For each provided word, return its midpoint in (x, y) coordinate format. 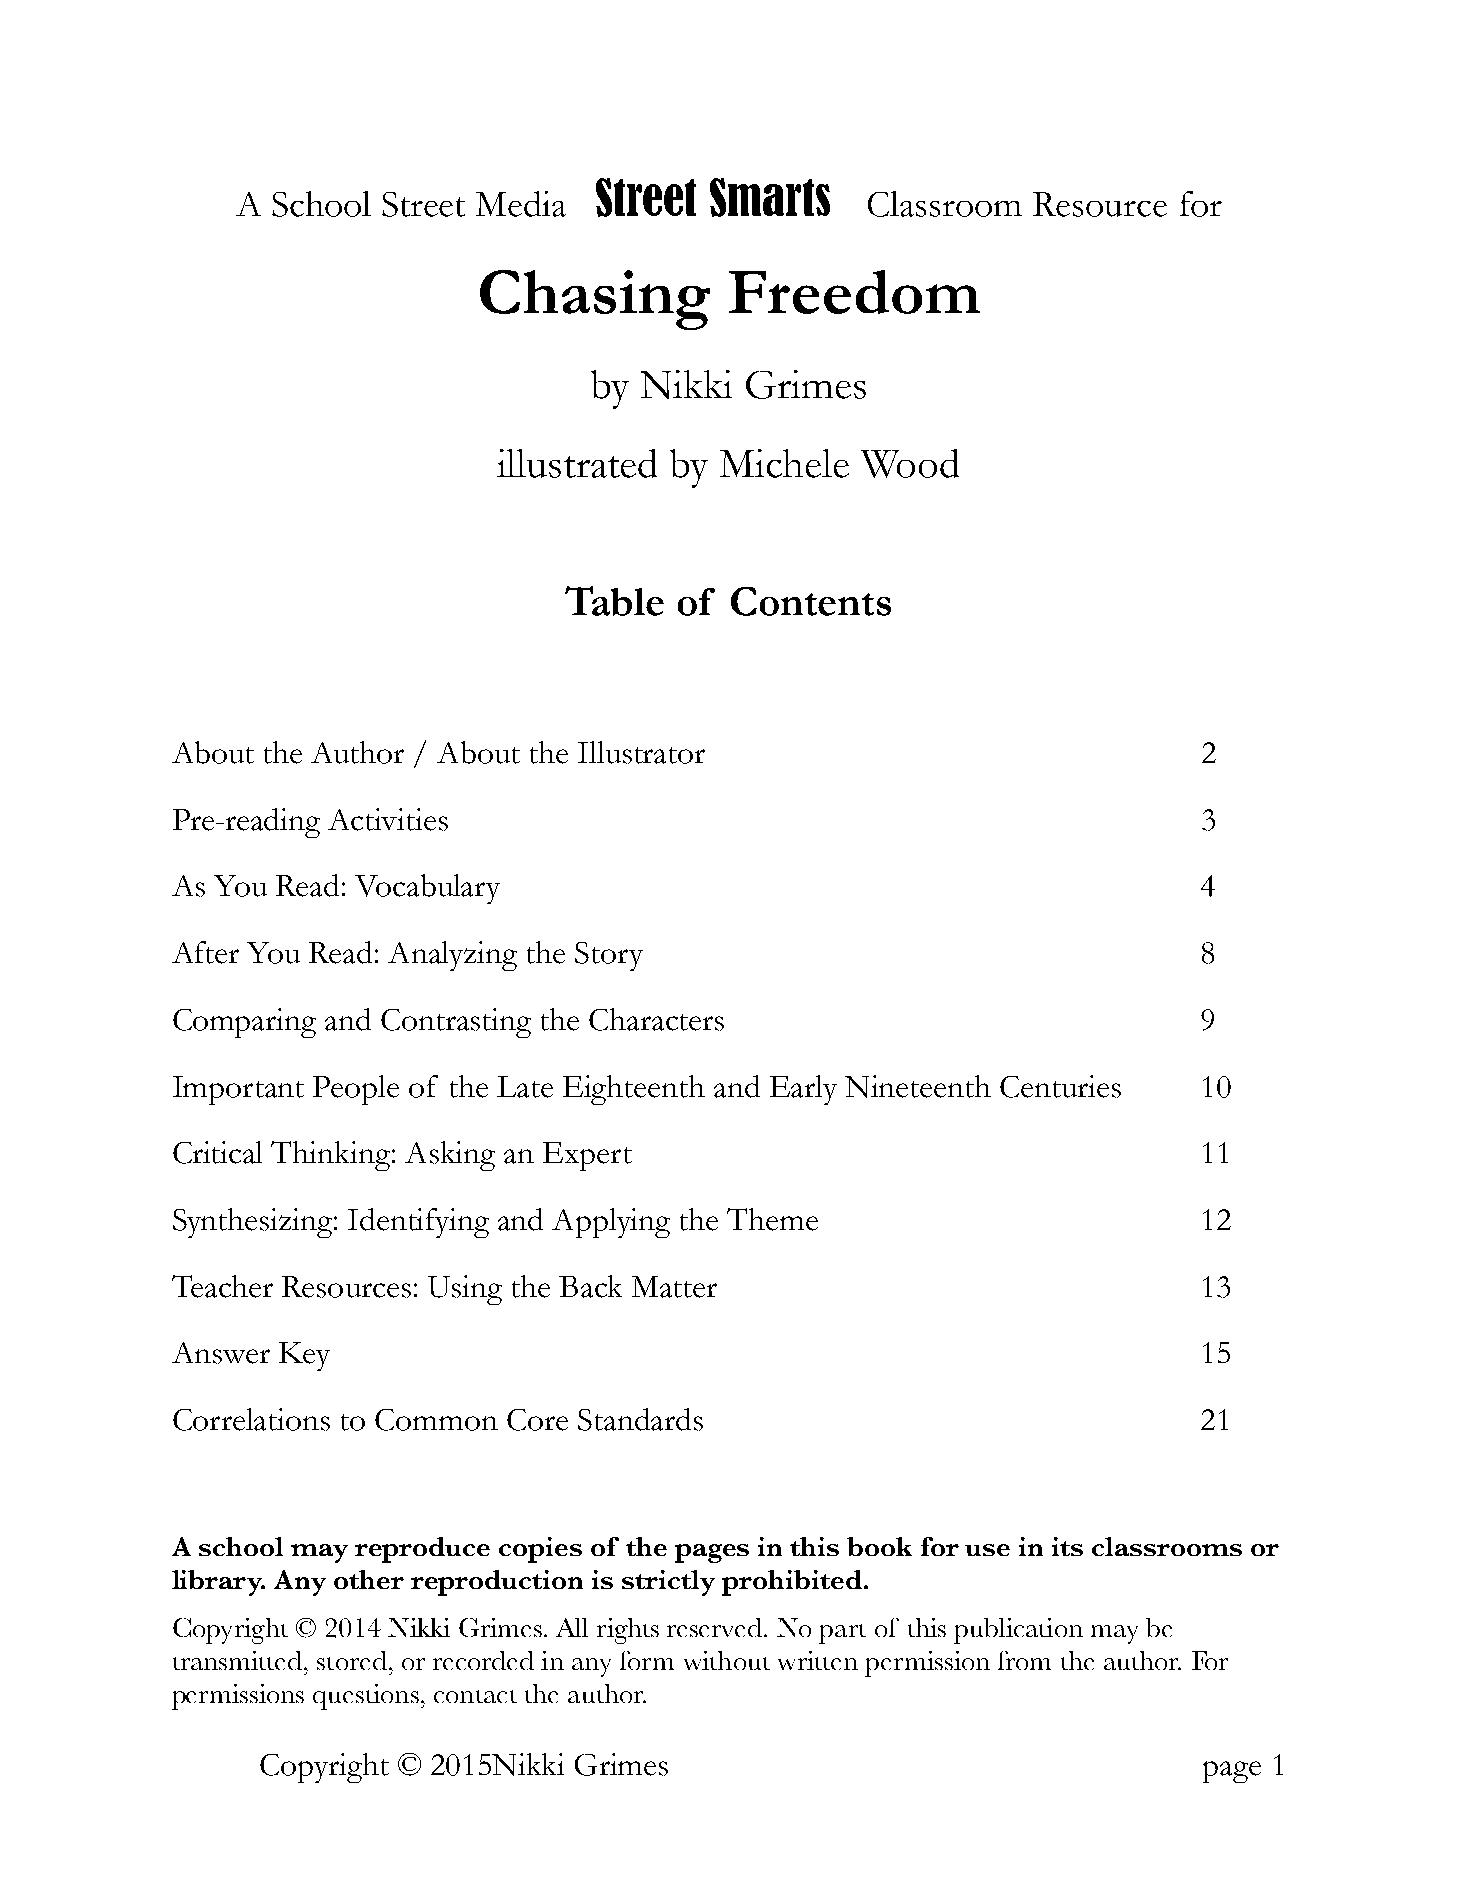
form (647, 1660)
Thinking (332, 1156)
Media (521, 204)
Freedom (854, 292)
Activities (388, 819)
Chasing (595, 300)
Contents (811, 601)
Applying (611, 1223)
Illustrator (641, 752)
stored (352, 1660)
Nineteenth (918, 1086)
